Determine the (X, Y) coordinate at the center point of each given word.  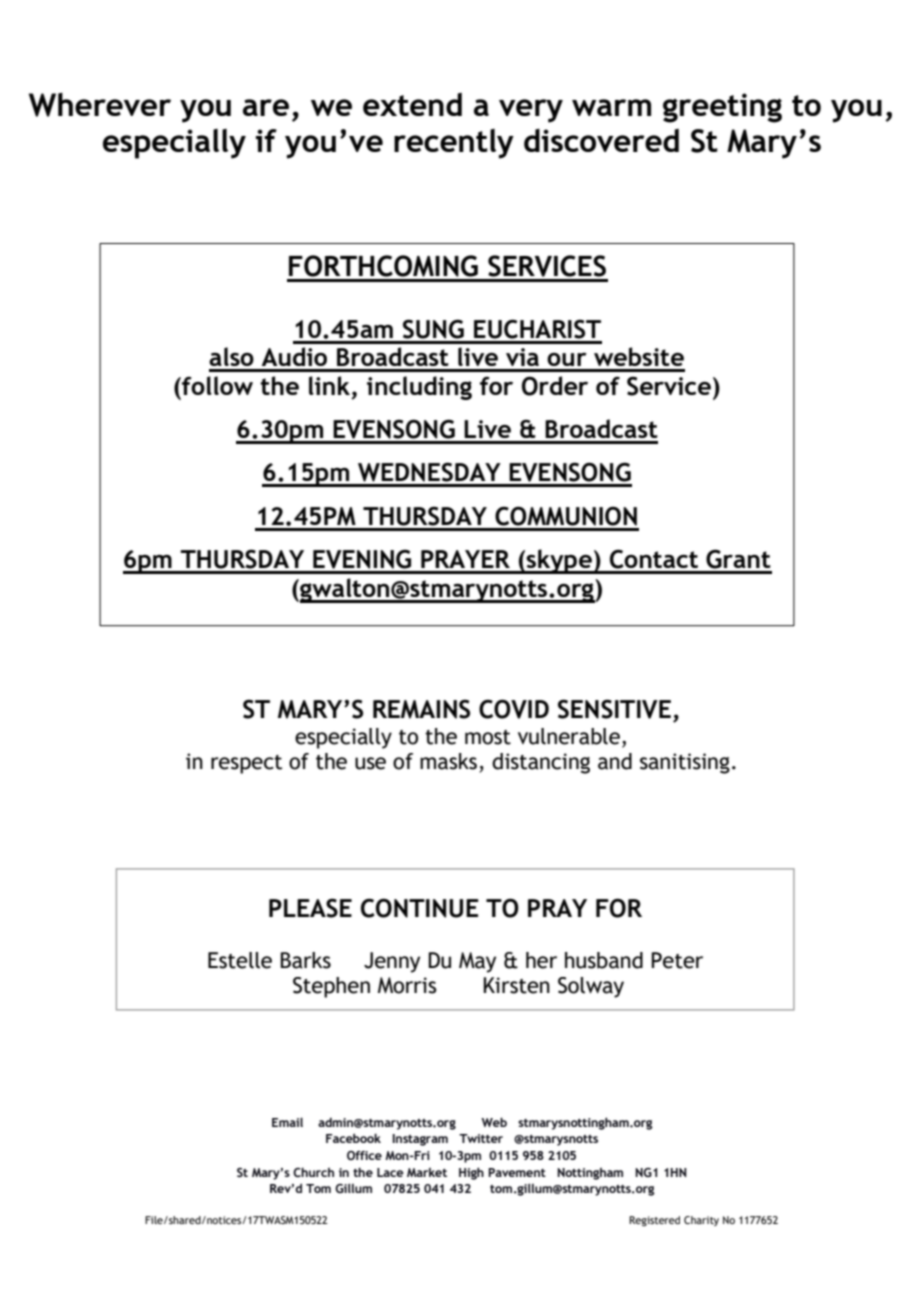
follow (216, 385)
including (419, 388)
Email (287, 1122)
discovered (601, 140)
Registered (654, 1221)
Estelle (240, 960)
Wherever (100, 105)
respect (246, 764)
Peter (677, 960)
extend (412, 104)
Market (427, 1172)
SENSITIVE (614, 709)
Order (555, 386)
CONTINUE (420, 908)
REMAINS (421, 709)
